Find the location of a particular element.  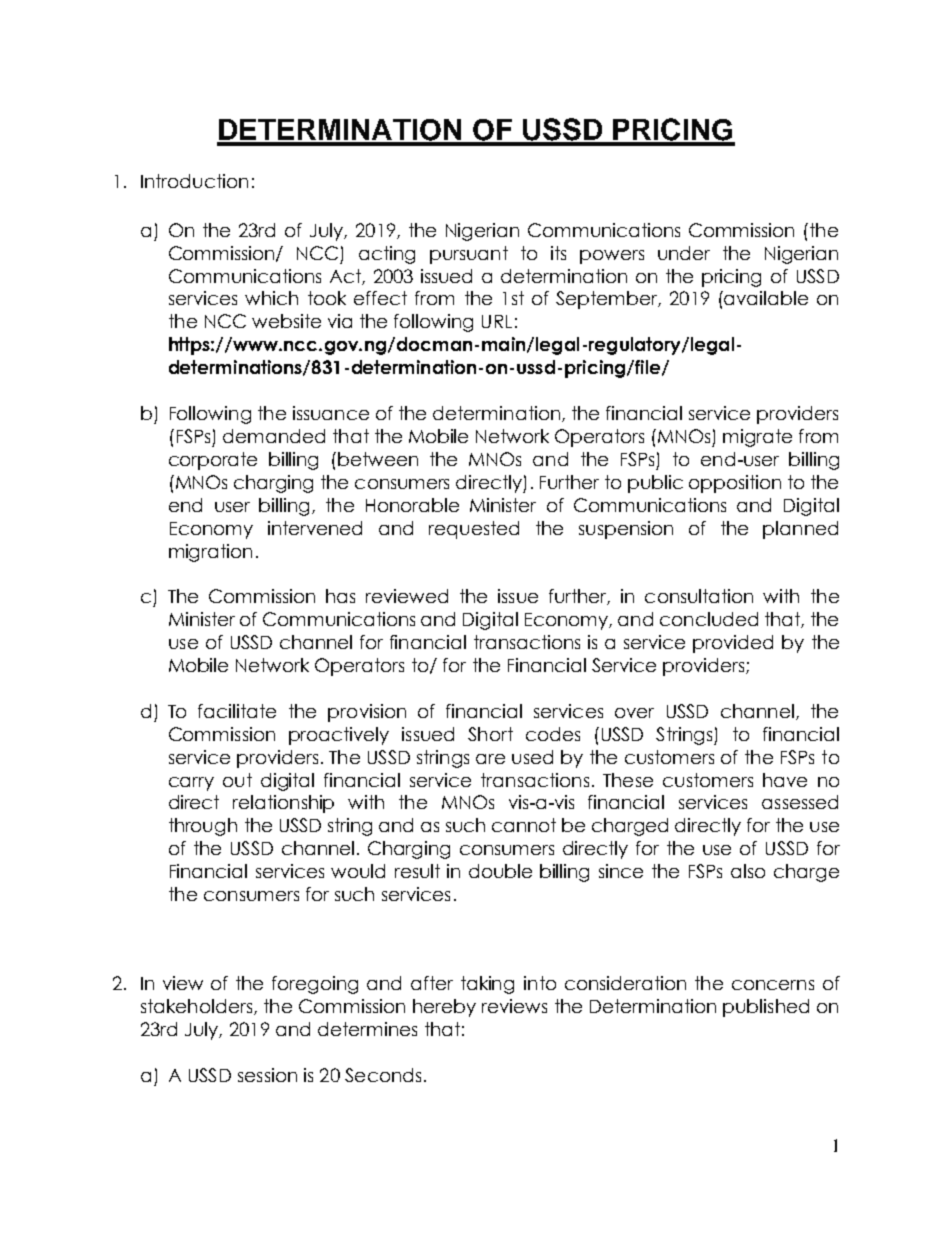

are is located at coordinates (490, 759).
